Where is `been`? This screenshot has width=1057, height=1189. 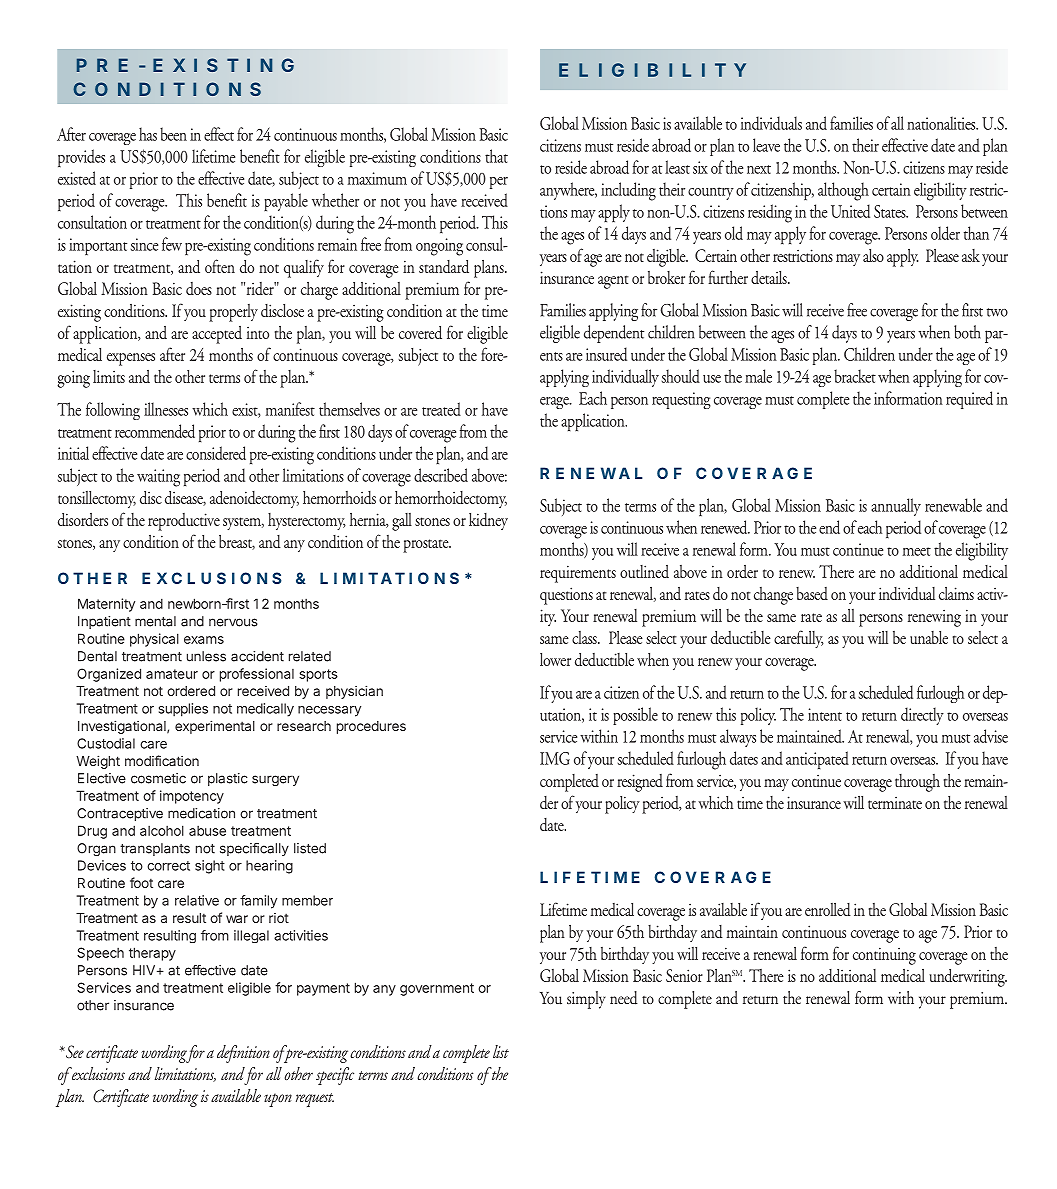
been is located at coordinates (173, 134).
